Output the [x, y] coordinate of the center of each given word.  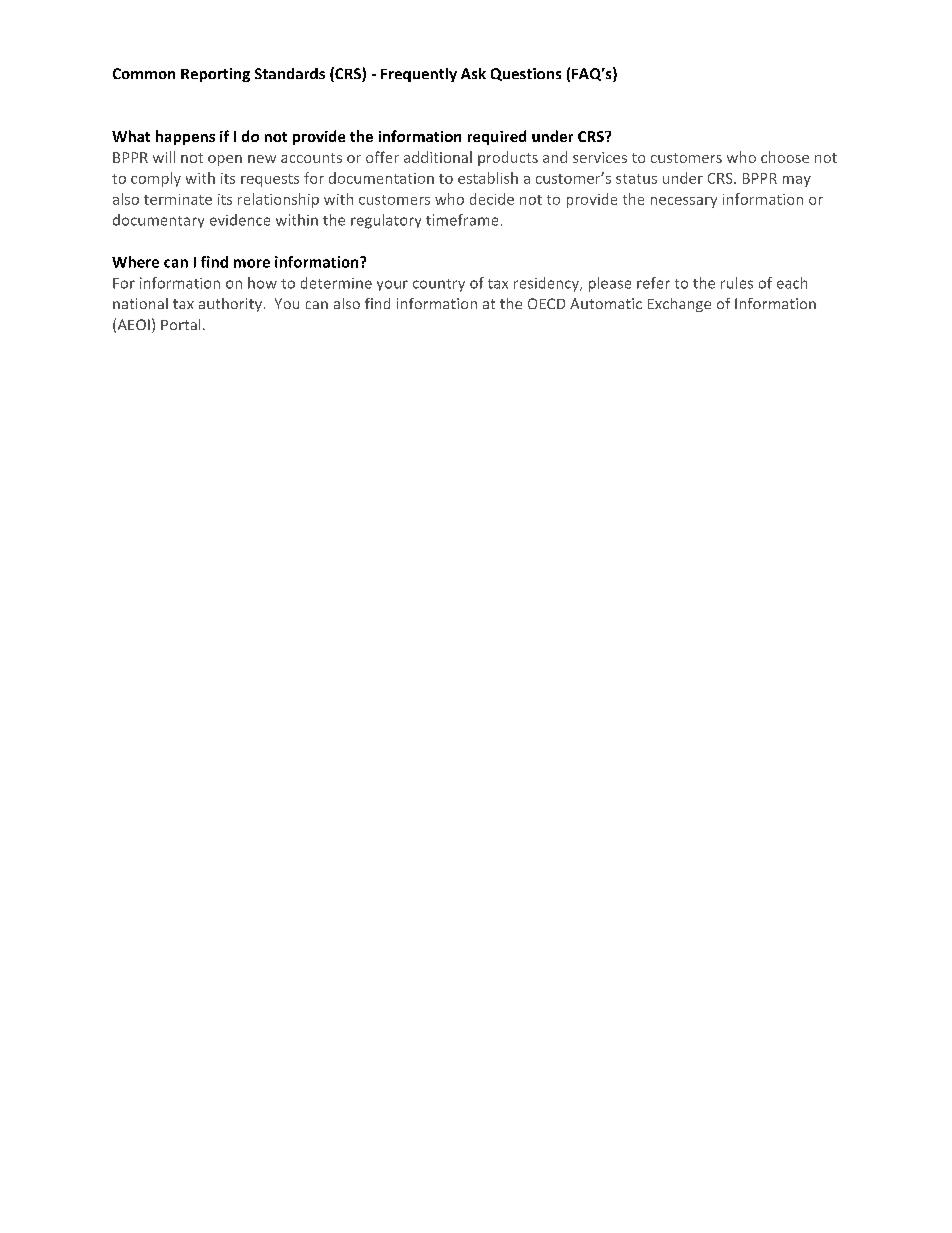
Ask [473, 73]
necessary [684, 202]
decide [492, 199]
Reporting [215, 75]
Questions [526, 74]
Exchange [679, 305]
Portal [180, 324]
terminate [178, 199]
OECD [546, 303]
